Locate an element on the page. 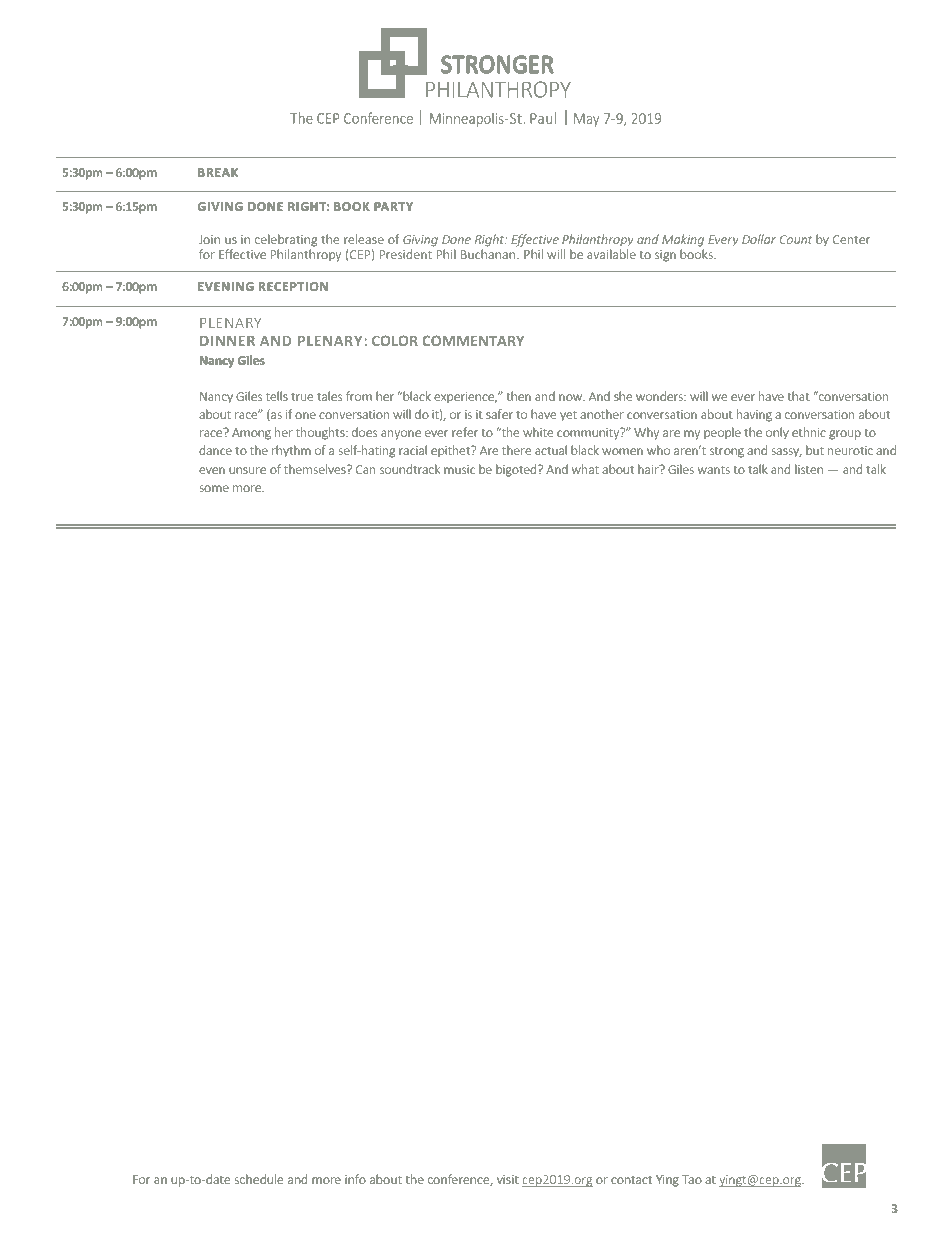 The width and height of the page is (952, 1233). celebrating is located at coordinates (286, 240).
